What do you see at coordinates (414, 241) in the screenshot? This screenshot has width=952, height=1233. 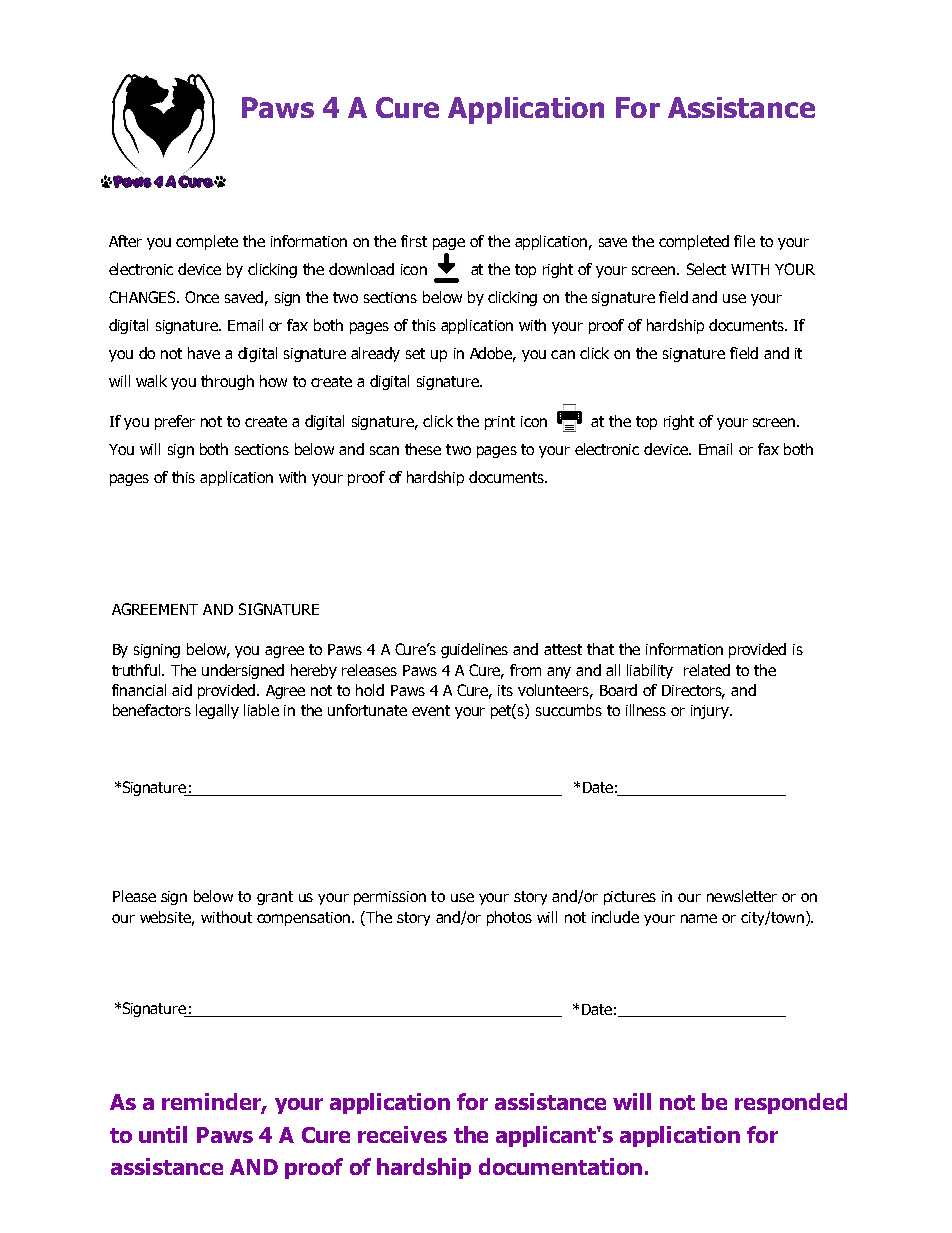 I see `first` at bounding box center [414, 241].
